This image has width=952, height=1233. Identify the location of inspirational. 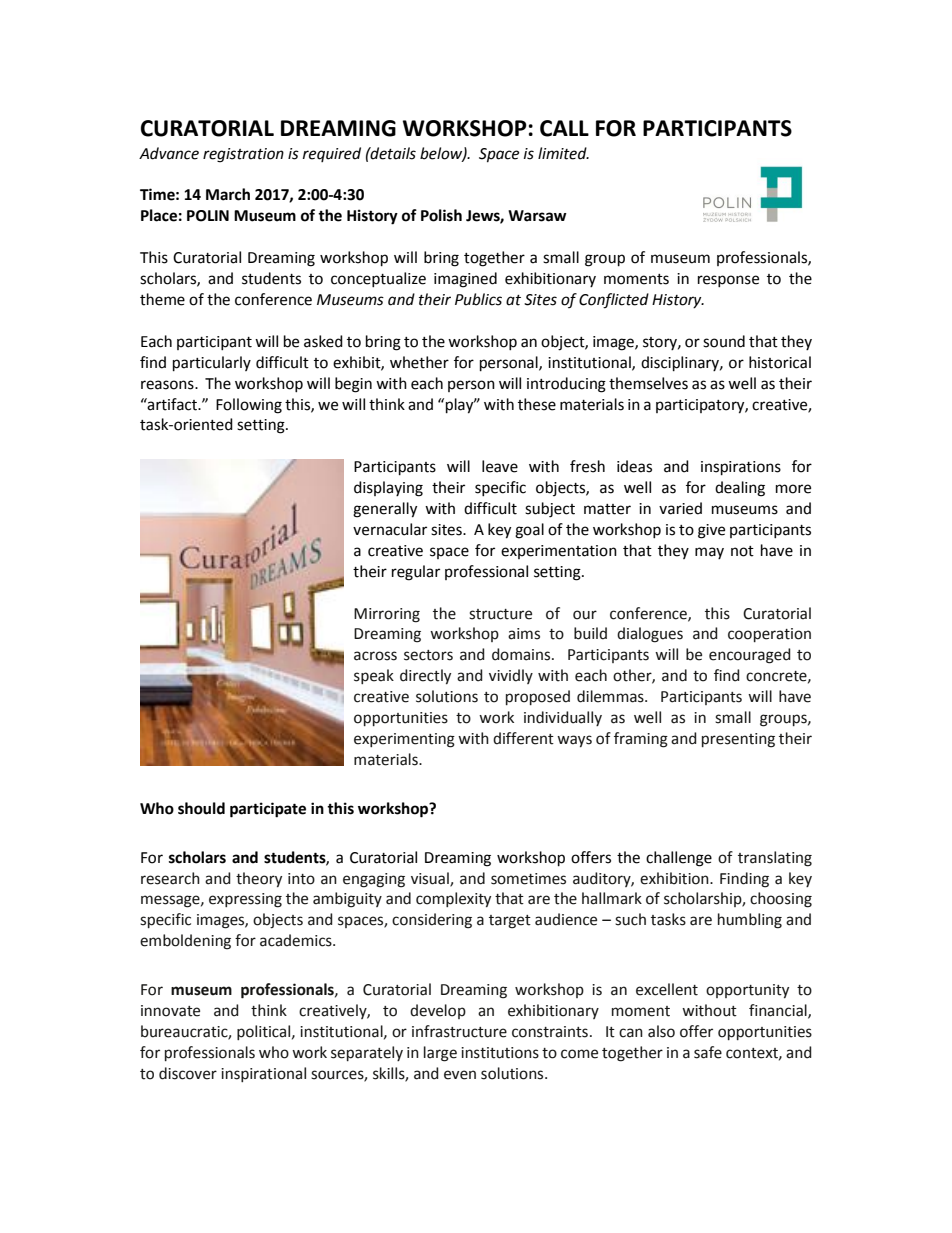
(263, 1074).
